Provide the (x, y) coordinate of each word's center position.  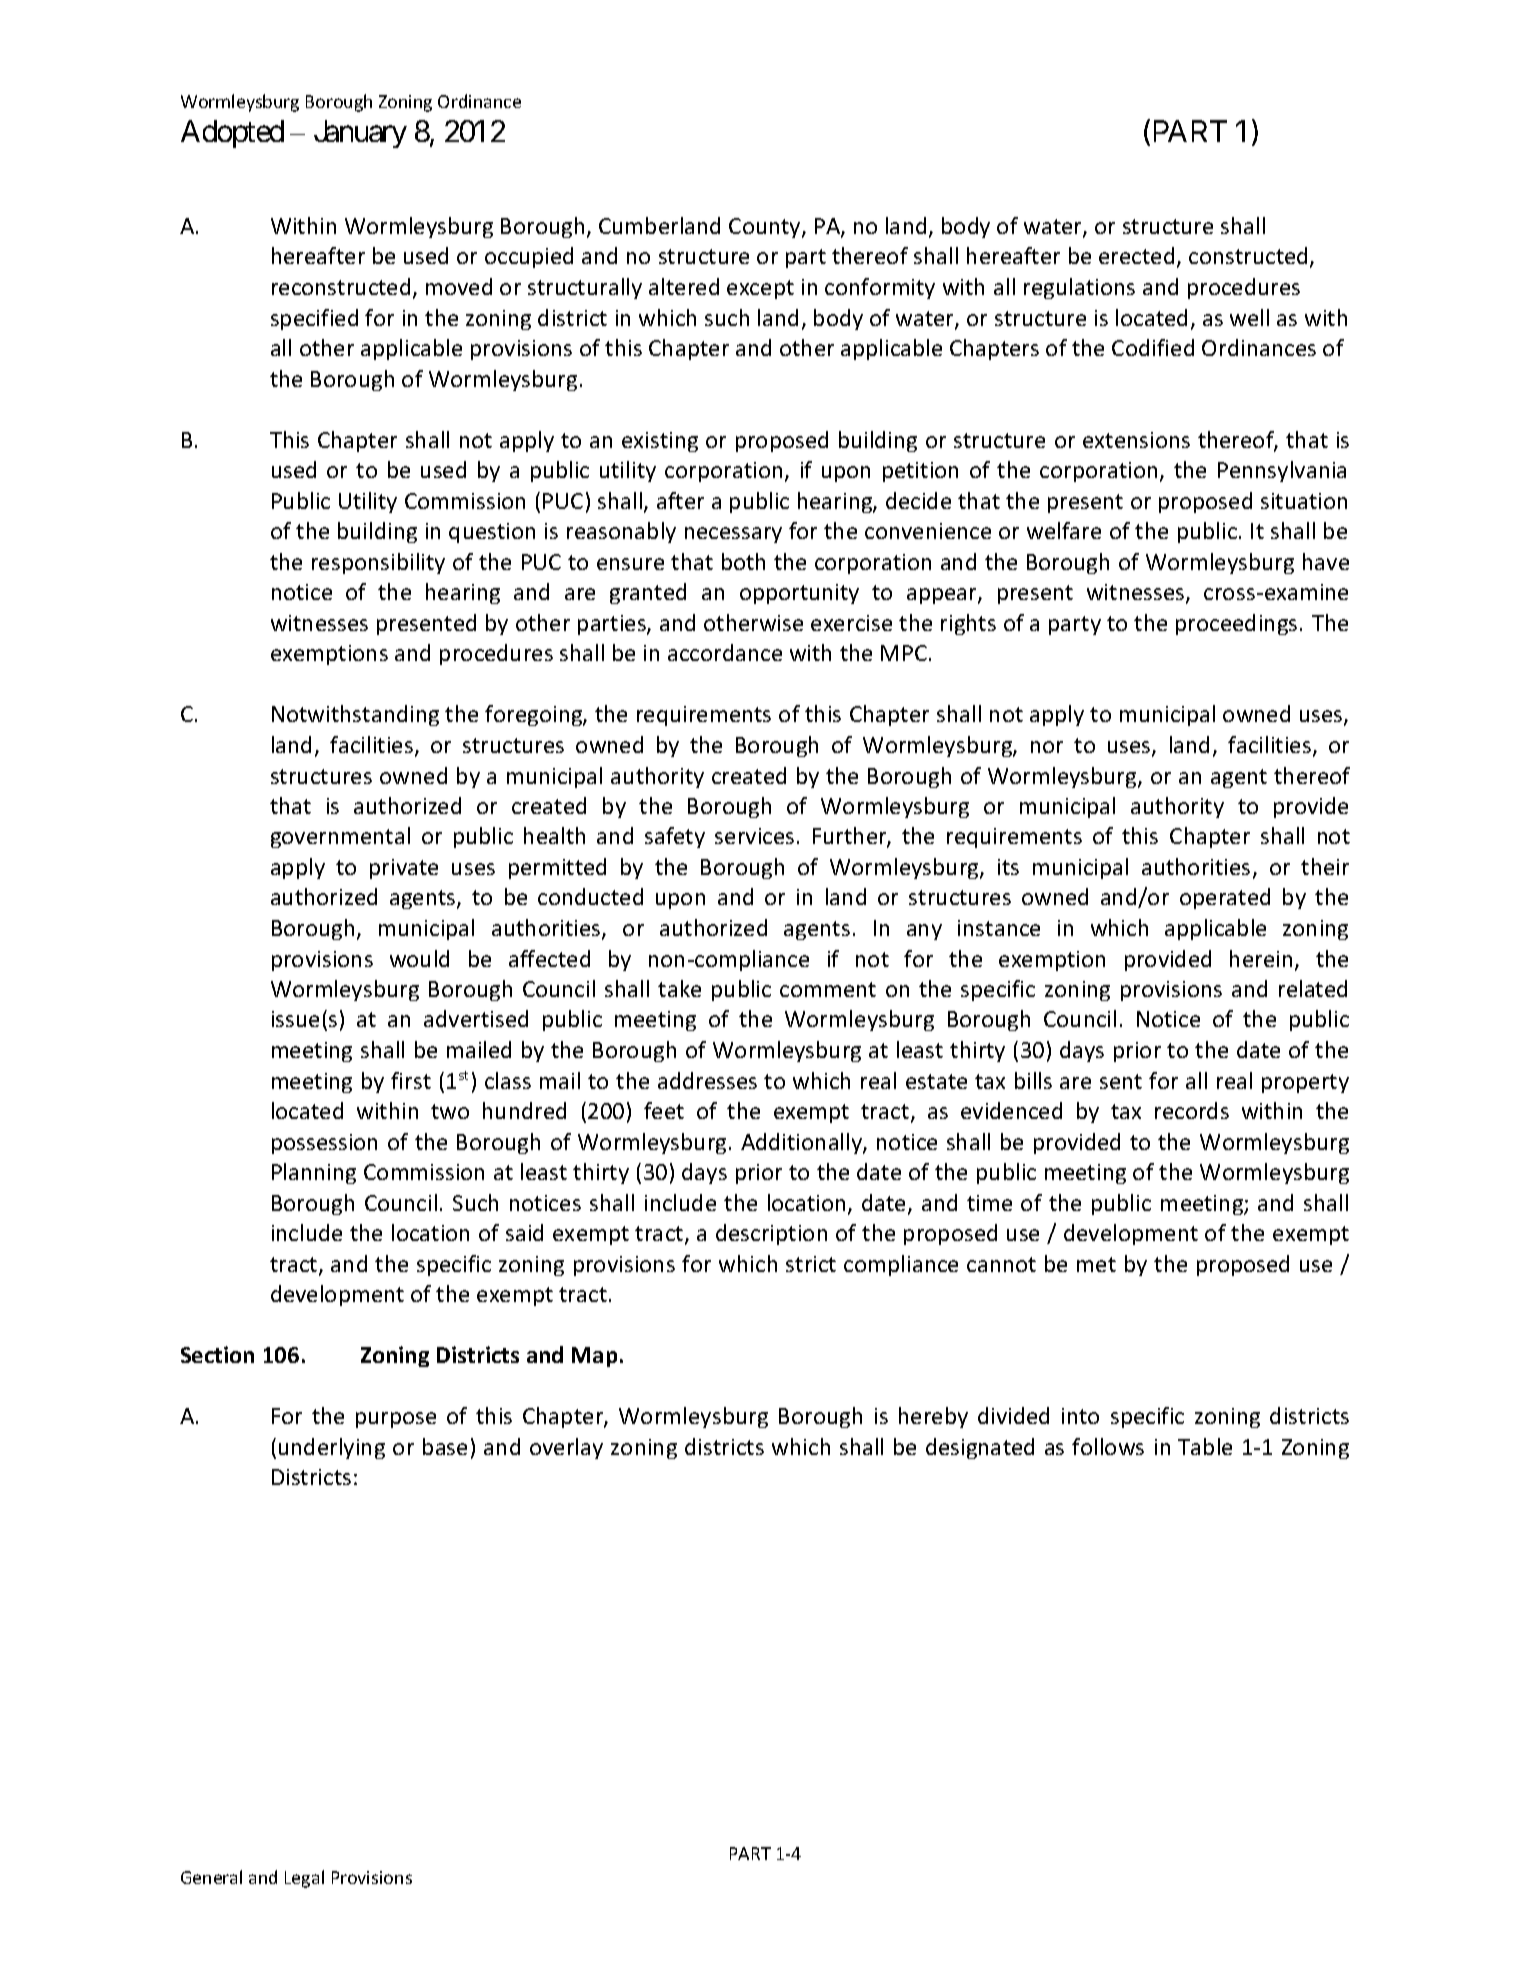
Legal (304, 1879)
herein (1261, 958)
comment (828, 989)
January (360, 134)
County (766, 228)
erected (1136, 255)
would (419, 958)
